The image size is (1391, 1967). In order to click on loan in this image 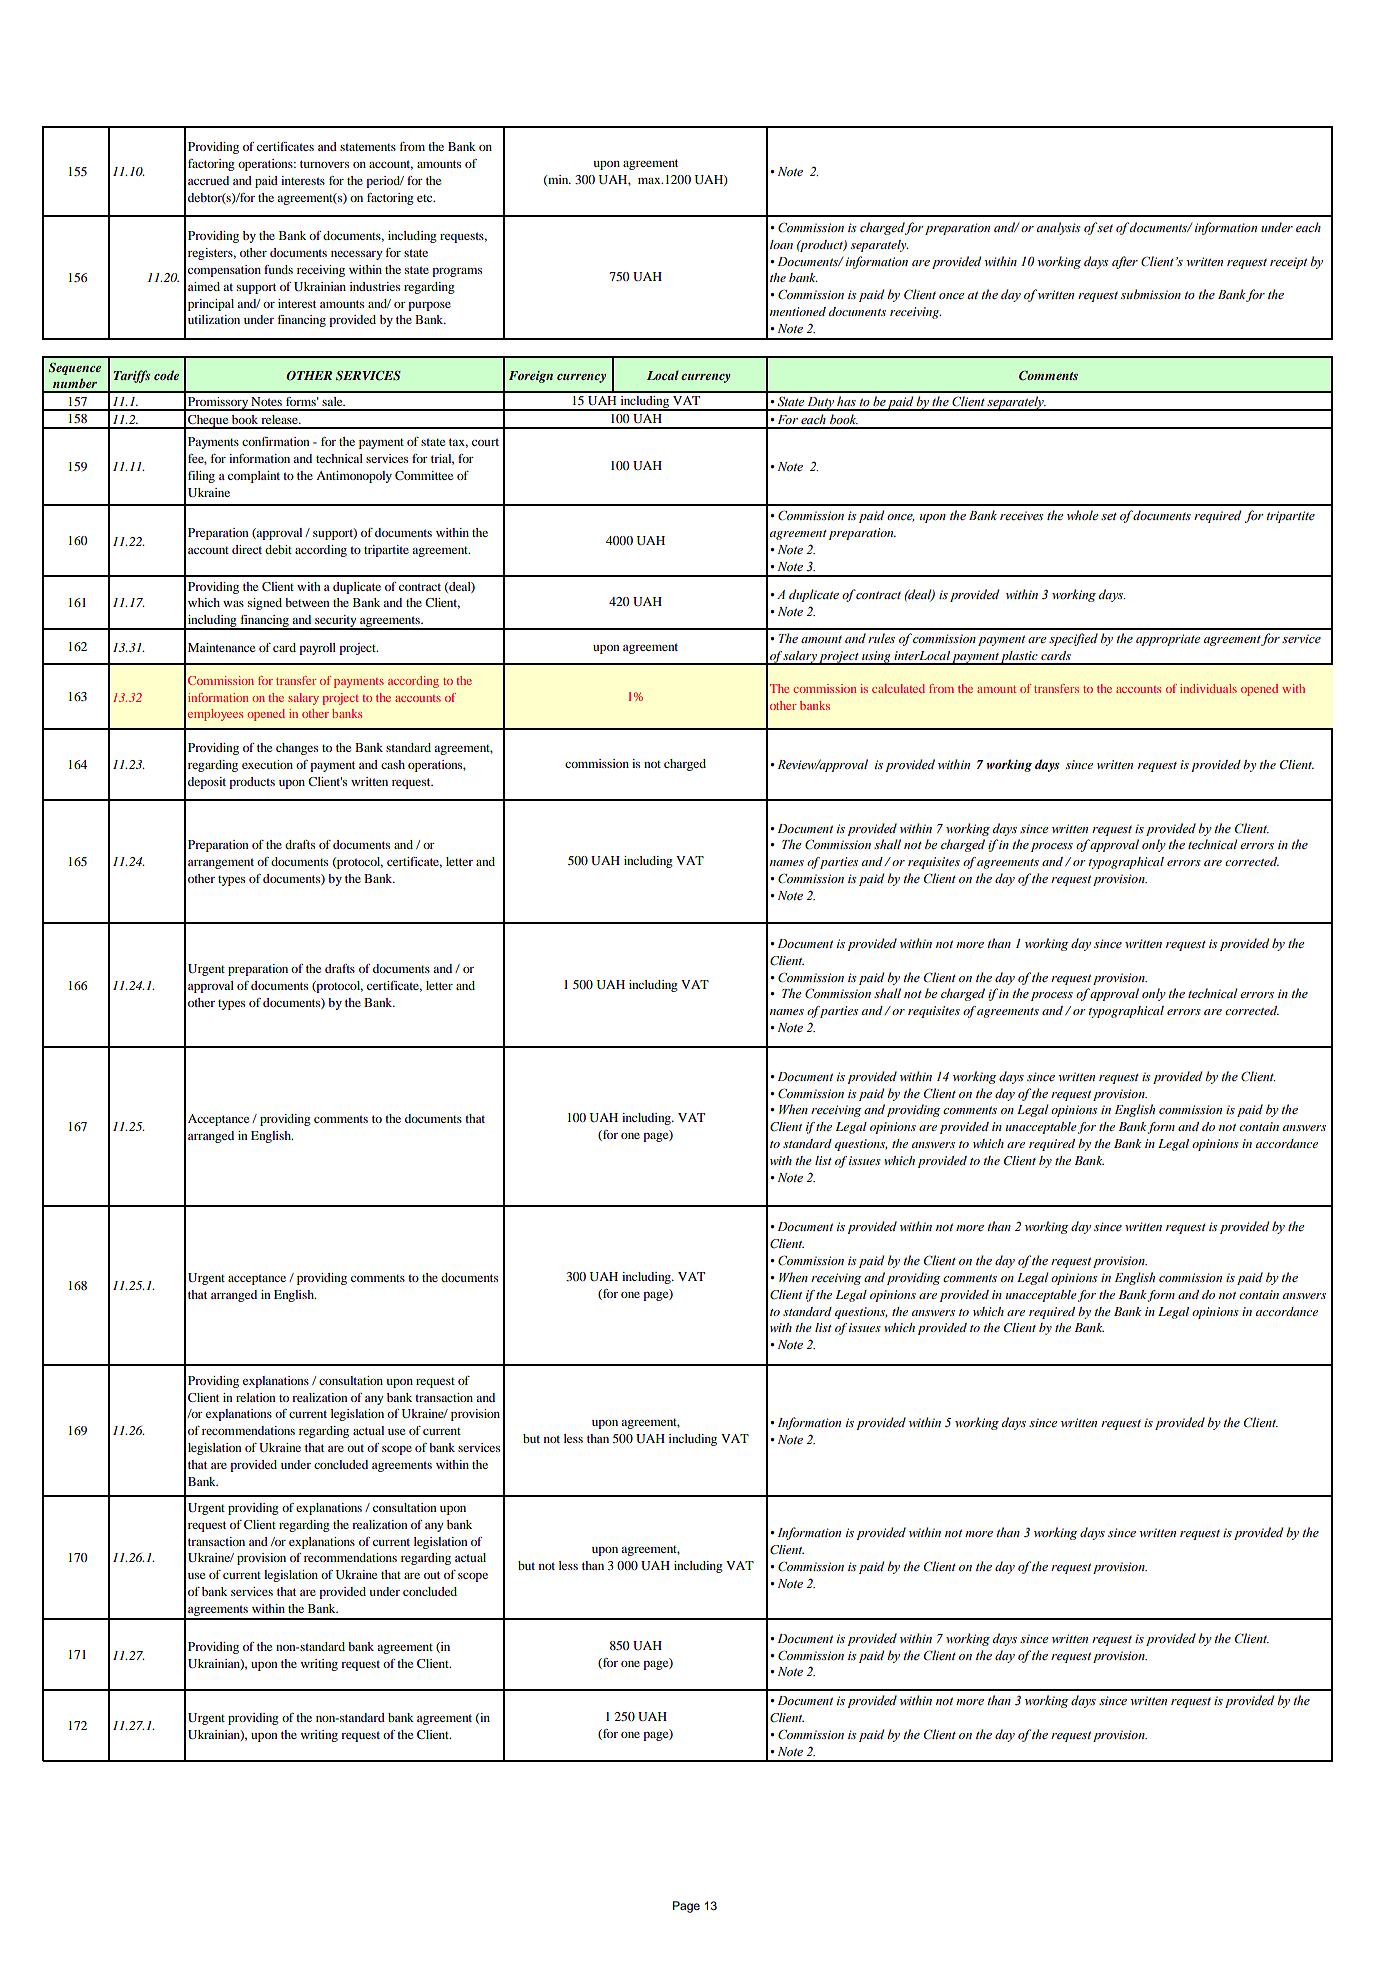, I will do `click(781, 244)`.
